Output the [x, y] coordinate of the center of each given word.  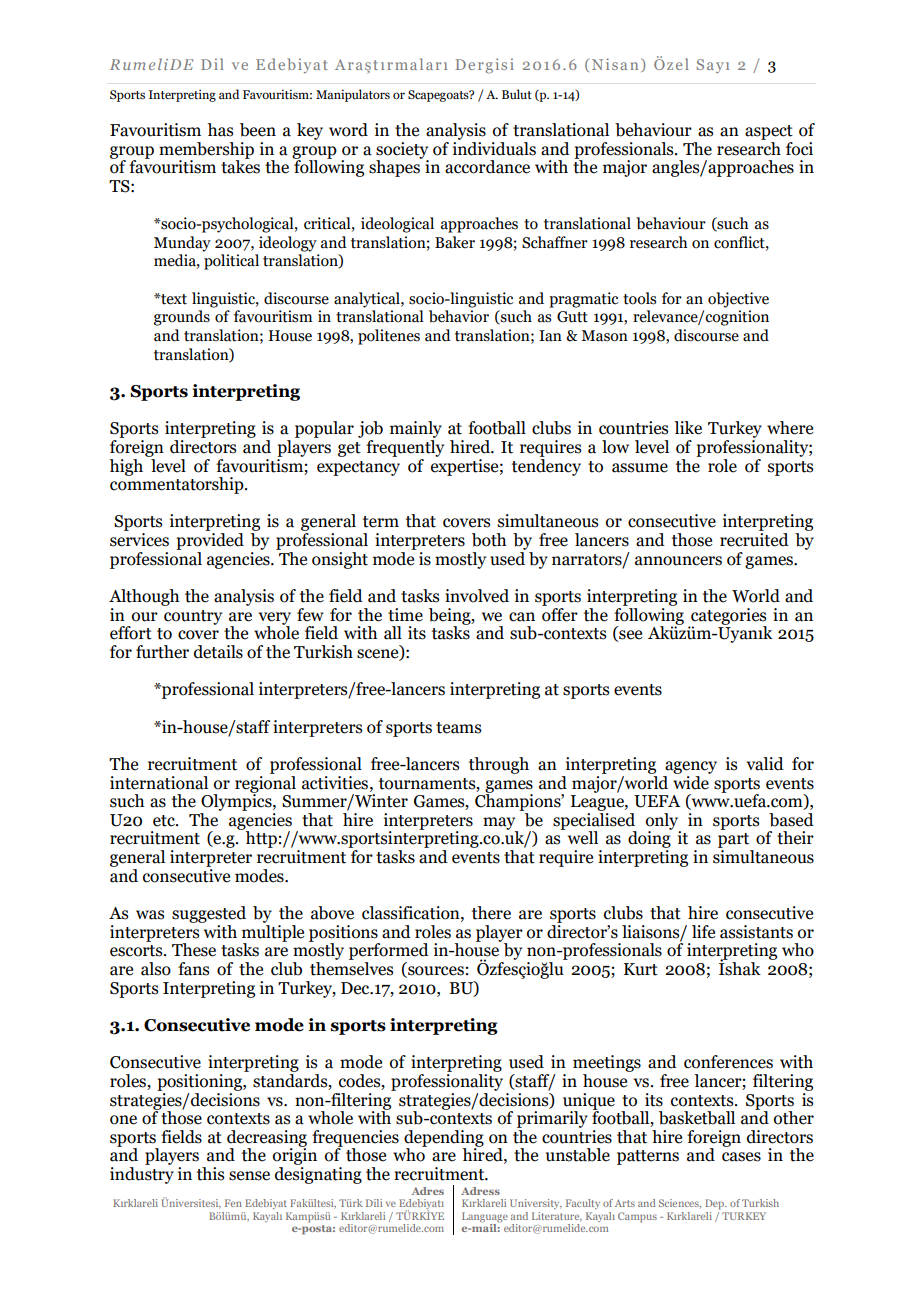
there [491, 913]
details [218, 652]
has [220, 130]
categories [728, 617]
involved [477, 596]
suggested [209, 914]
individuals [494, 147]
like [688, 428]
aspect [769, 132]
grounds [182, 318]
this [210, 1174]
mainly [416, 429]
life [703, 932]
